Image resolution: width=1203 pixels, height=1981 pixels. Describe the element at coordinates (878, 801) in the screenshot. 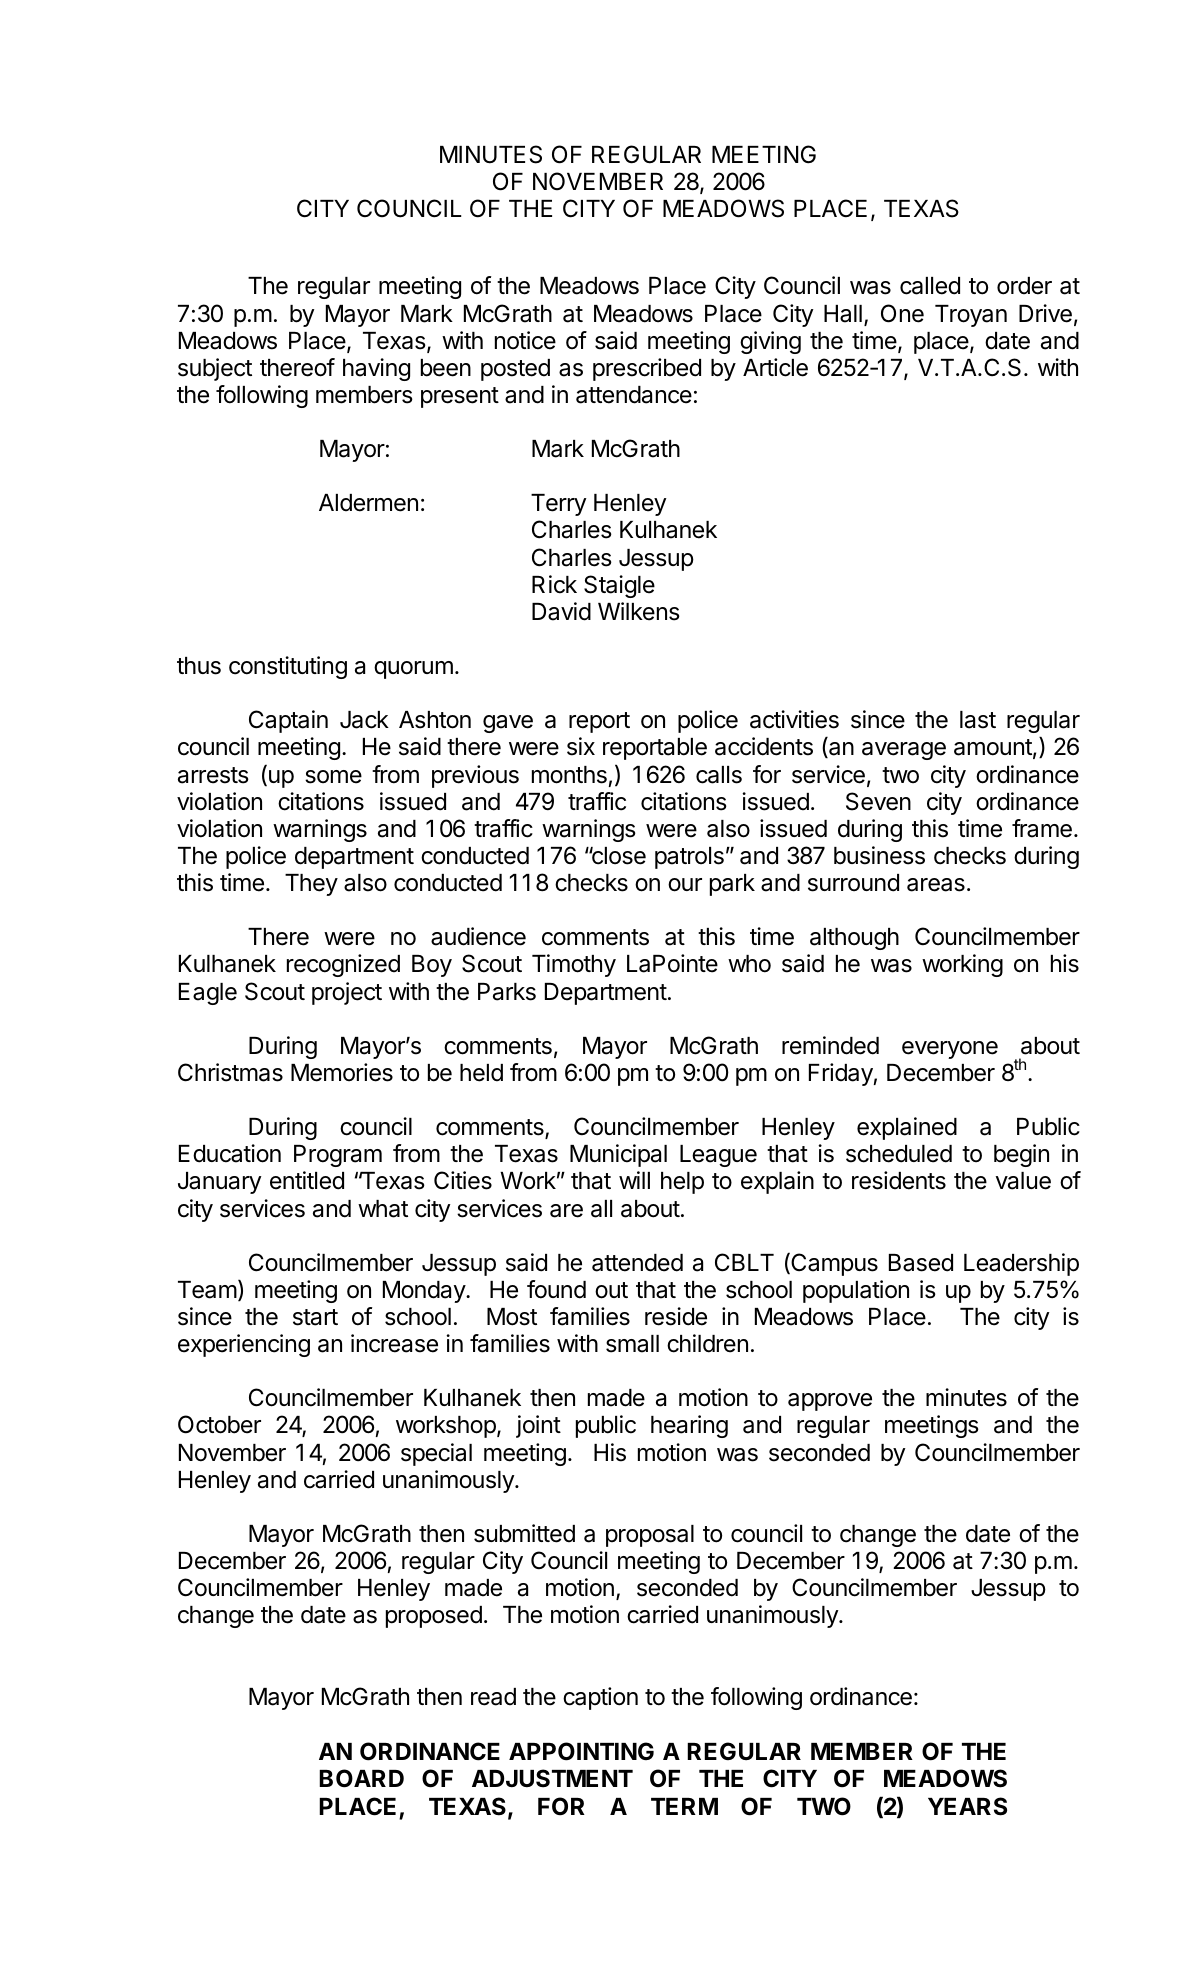

I see `Seven` at that location.
